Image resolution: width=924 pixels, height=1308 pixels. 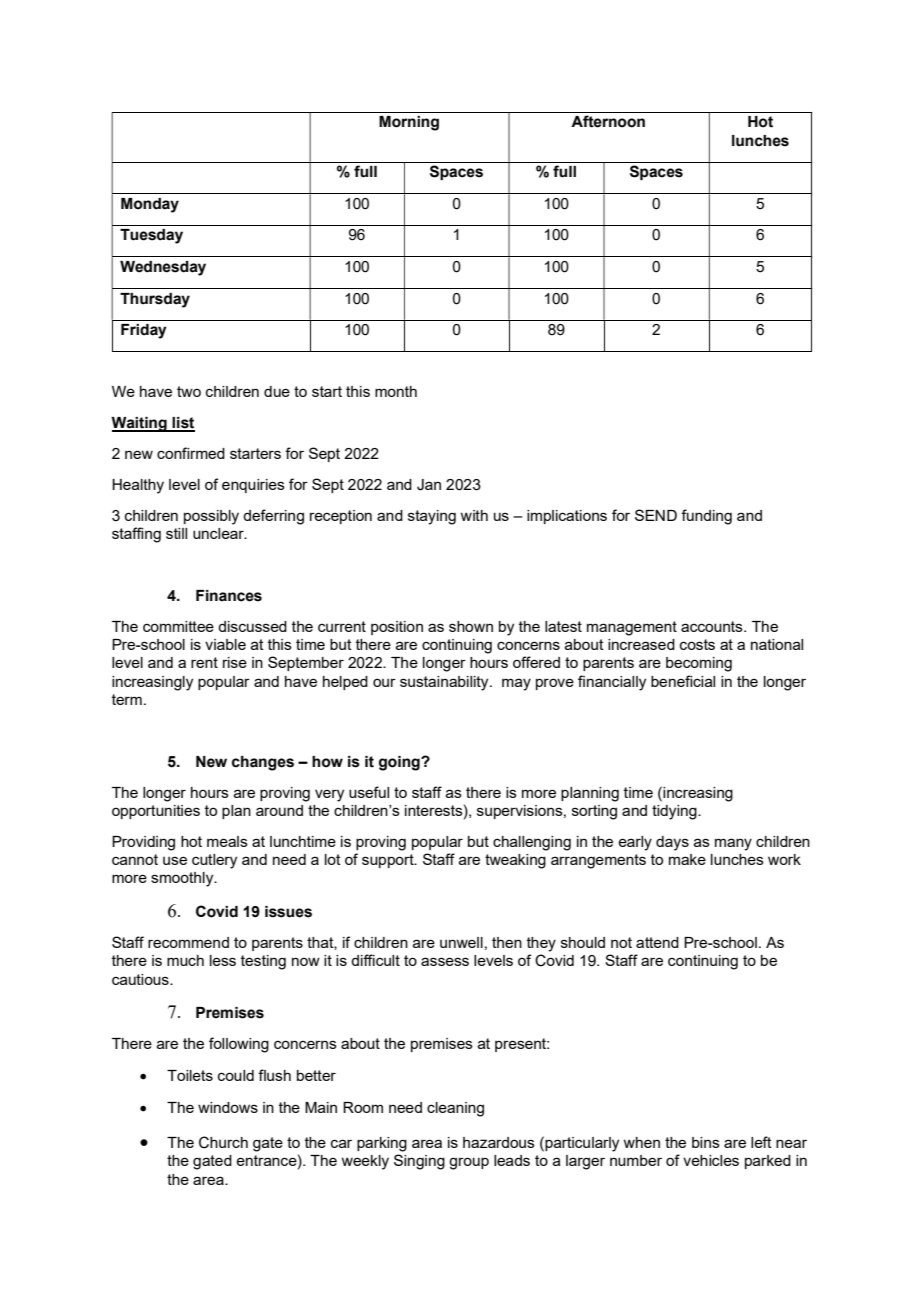 What do you see at coordinates (225, 644) in the page?
I see `viable` at bounding box center [225, 644].
